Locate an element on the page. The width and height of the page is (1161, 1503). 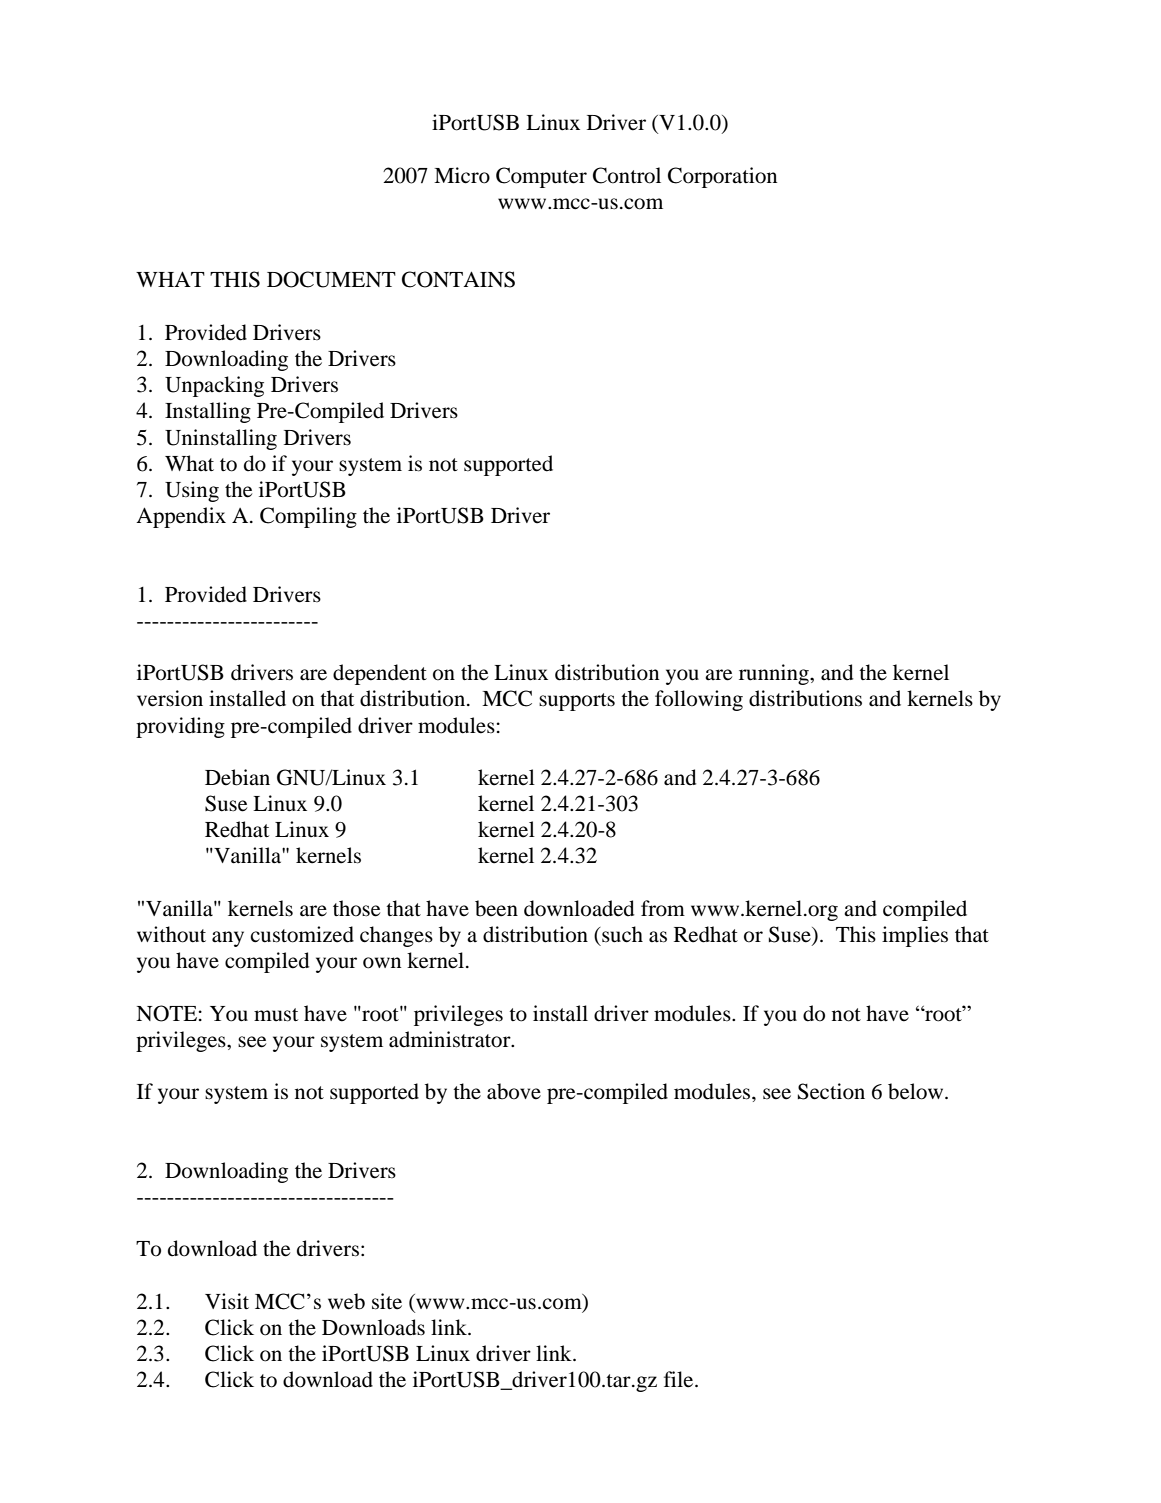
Computer is located at coordinates (541, 177).
